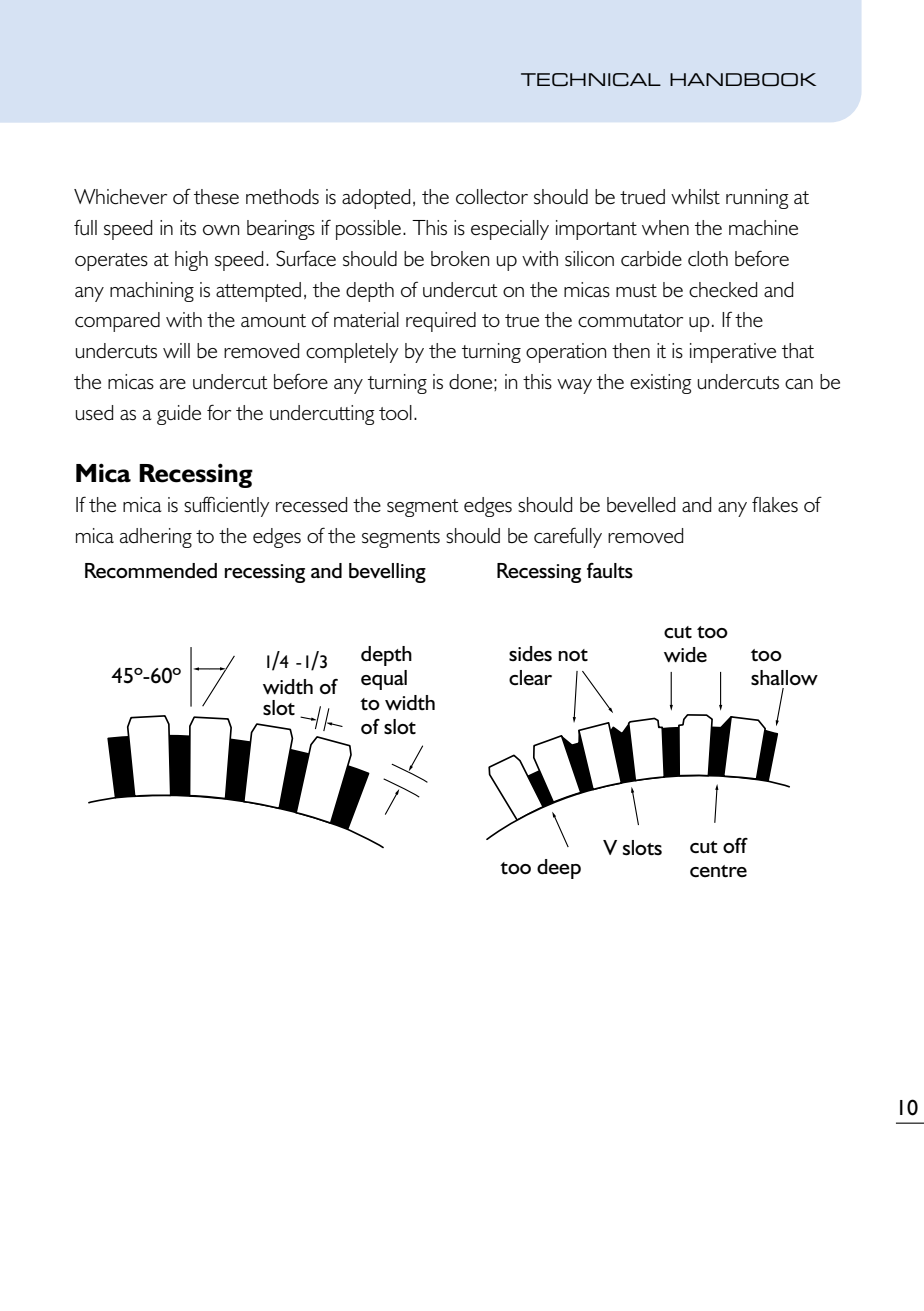  What do you see at coordinates (441, 322) in the screenshot?
I see `required` at bounding box center [441, 322].
